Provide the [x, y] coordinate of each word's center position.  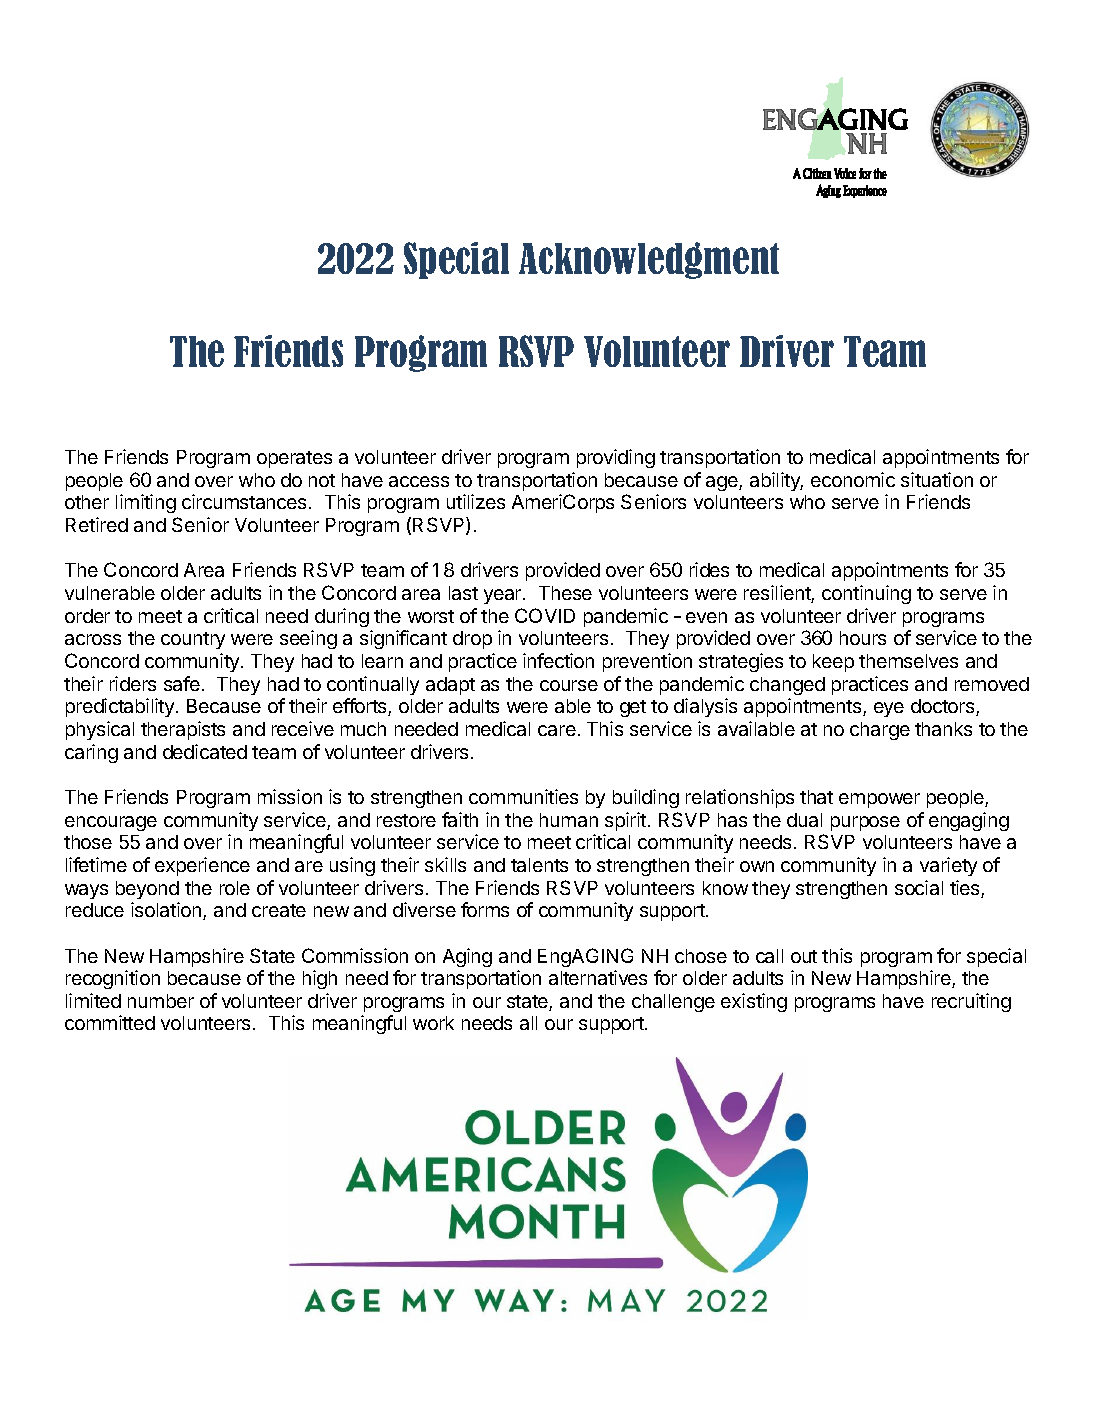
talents [539, 865]
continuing [866, 594]
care [557, 730]
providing [616, 458]
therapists [183, 730]
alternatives [598, 977]
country [193, 640]
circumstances [244, 501]
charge [880, 731]
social [919, 887]
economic [853, 479]
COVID [545, 615]
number [161, 1001]
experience [202, 866]
